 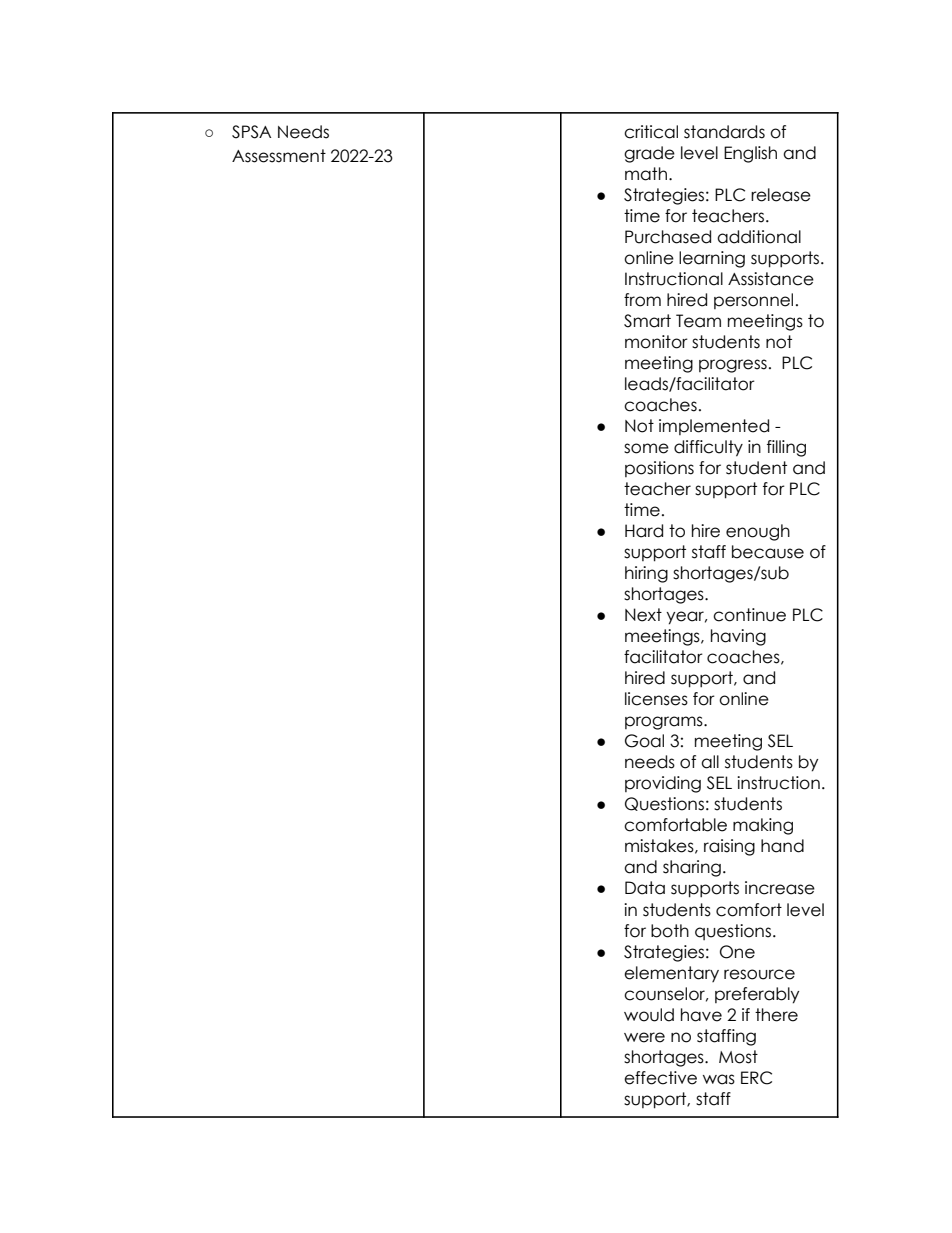 What do you see at coordinates (729, 847) in the screenshot?
I see `raising` at bounding box center [729, 847].
